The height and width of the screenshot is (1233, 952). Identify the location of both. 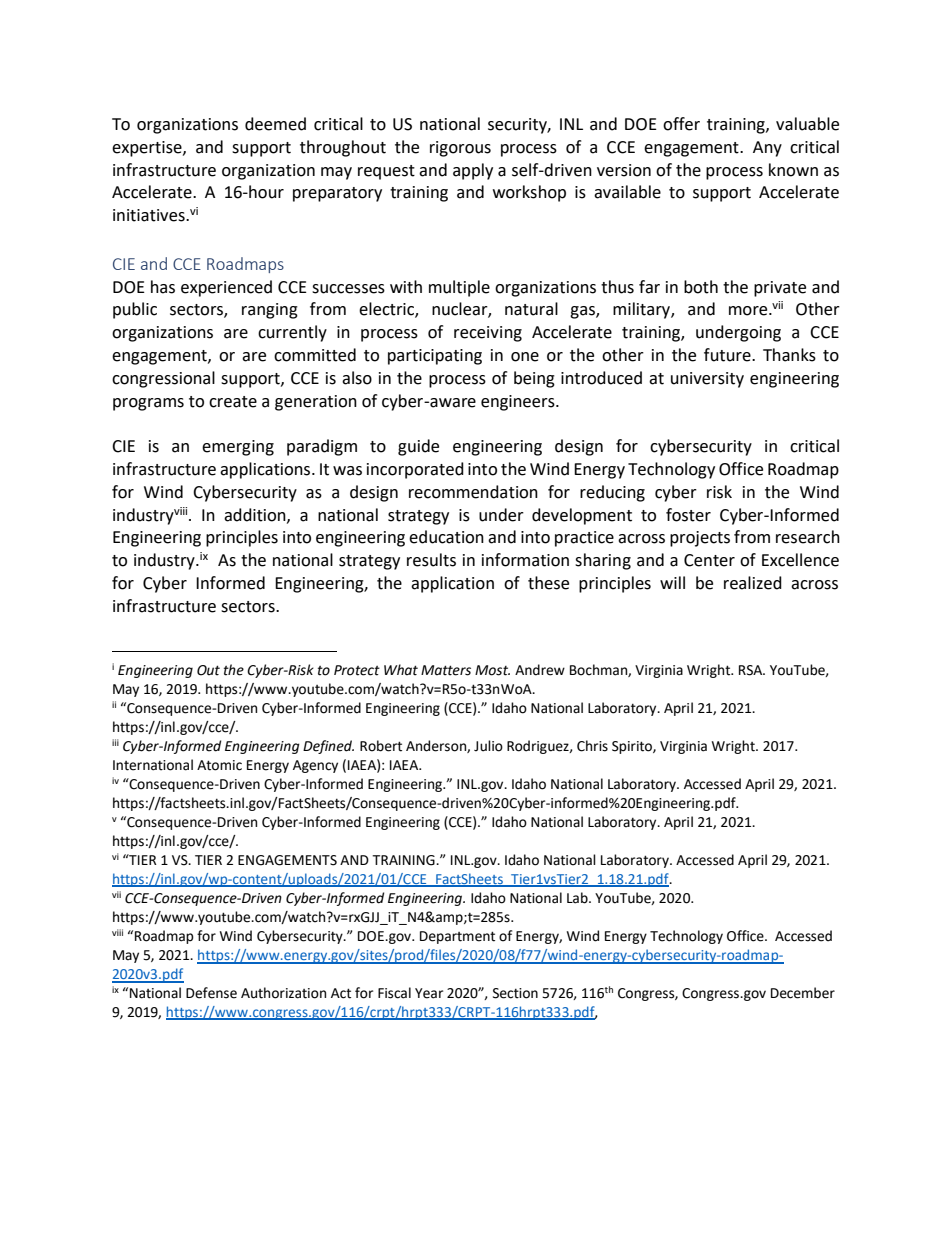
(701, 287).
